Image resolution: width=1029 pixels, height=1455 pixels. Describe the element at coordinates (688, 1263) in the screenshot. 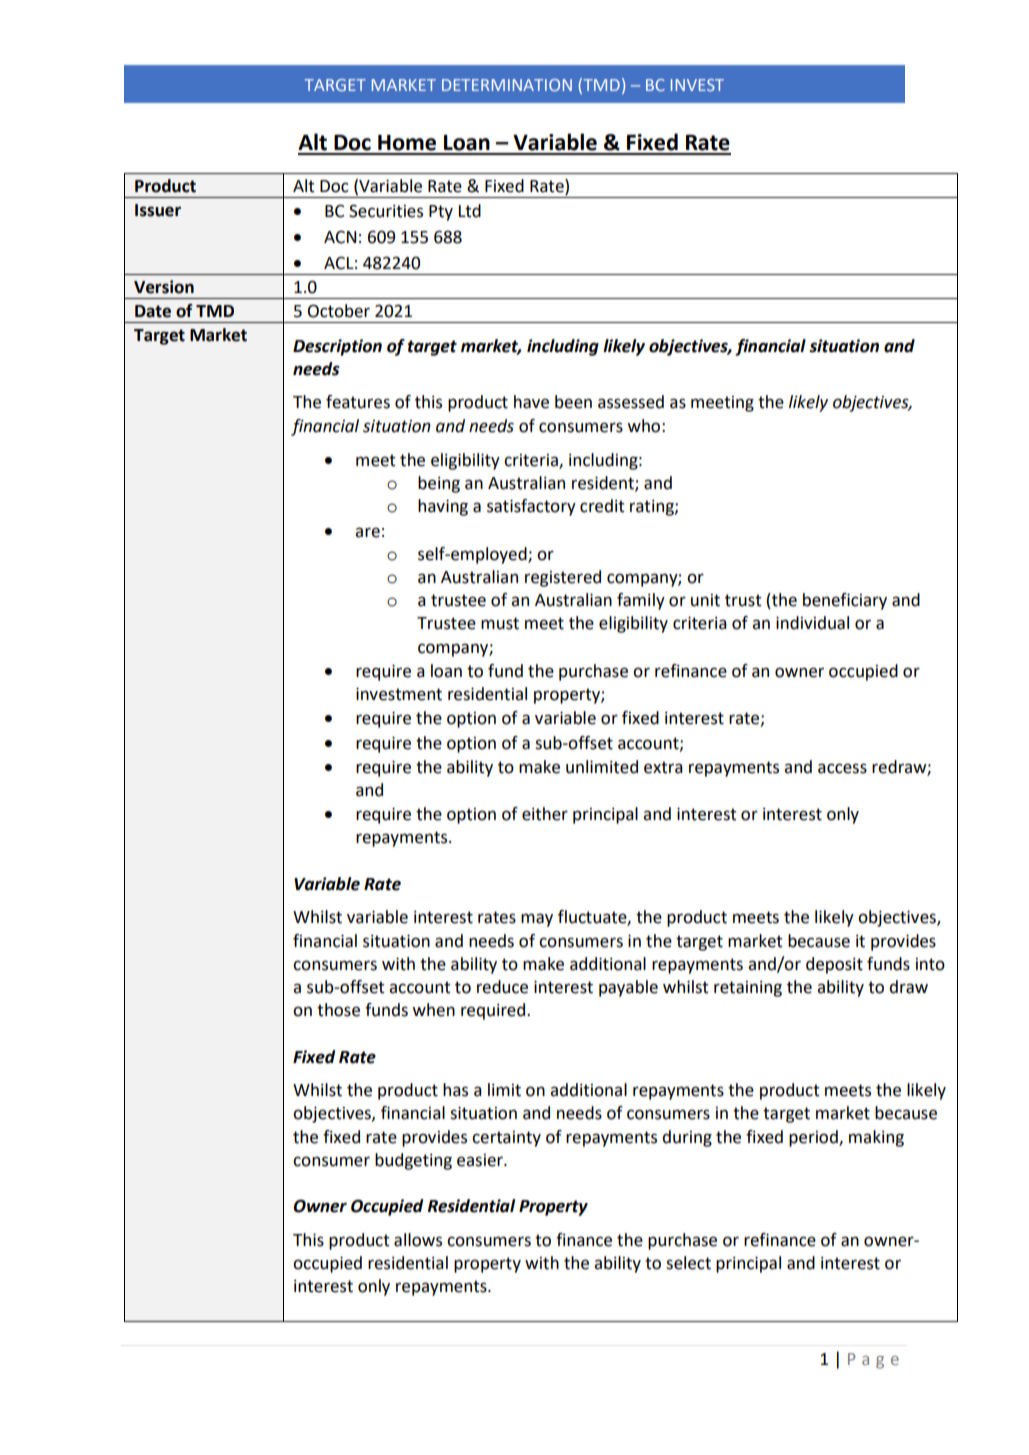

I see `select` at that location.
